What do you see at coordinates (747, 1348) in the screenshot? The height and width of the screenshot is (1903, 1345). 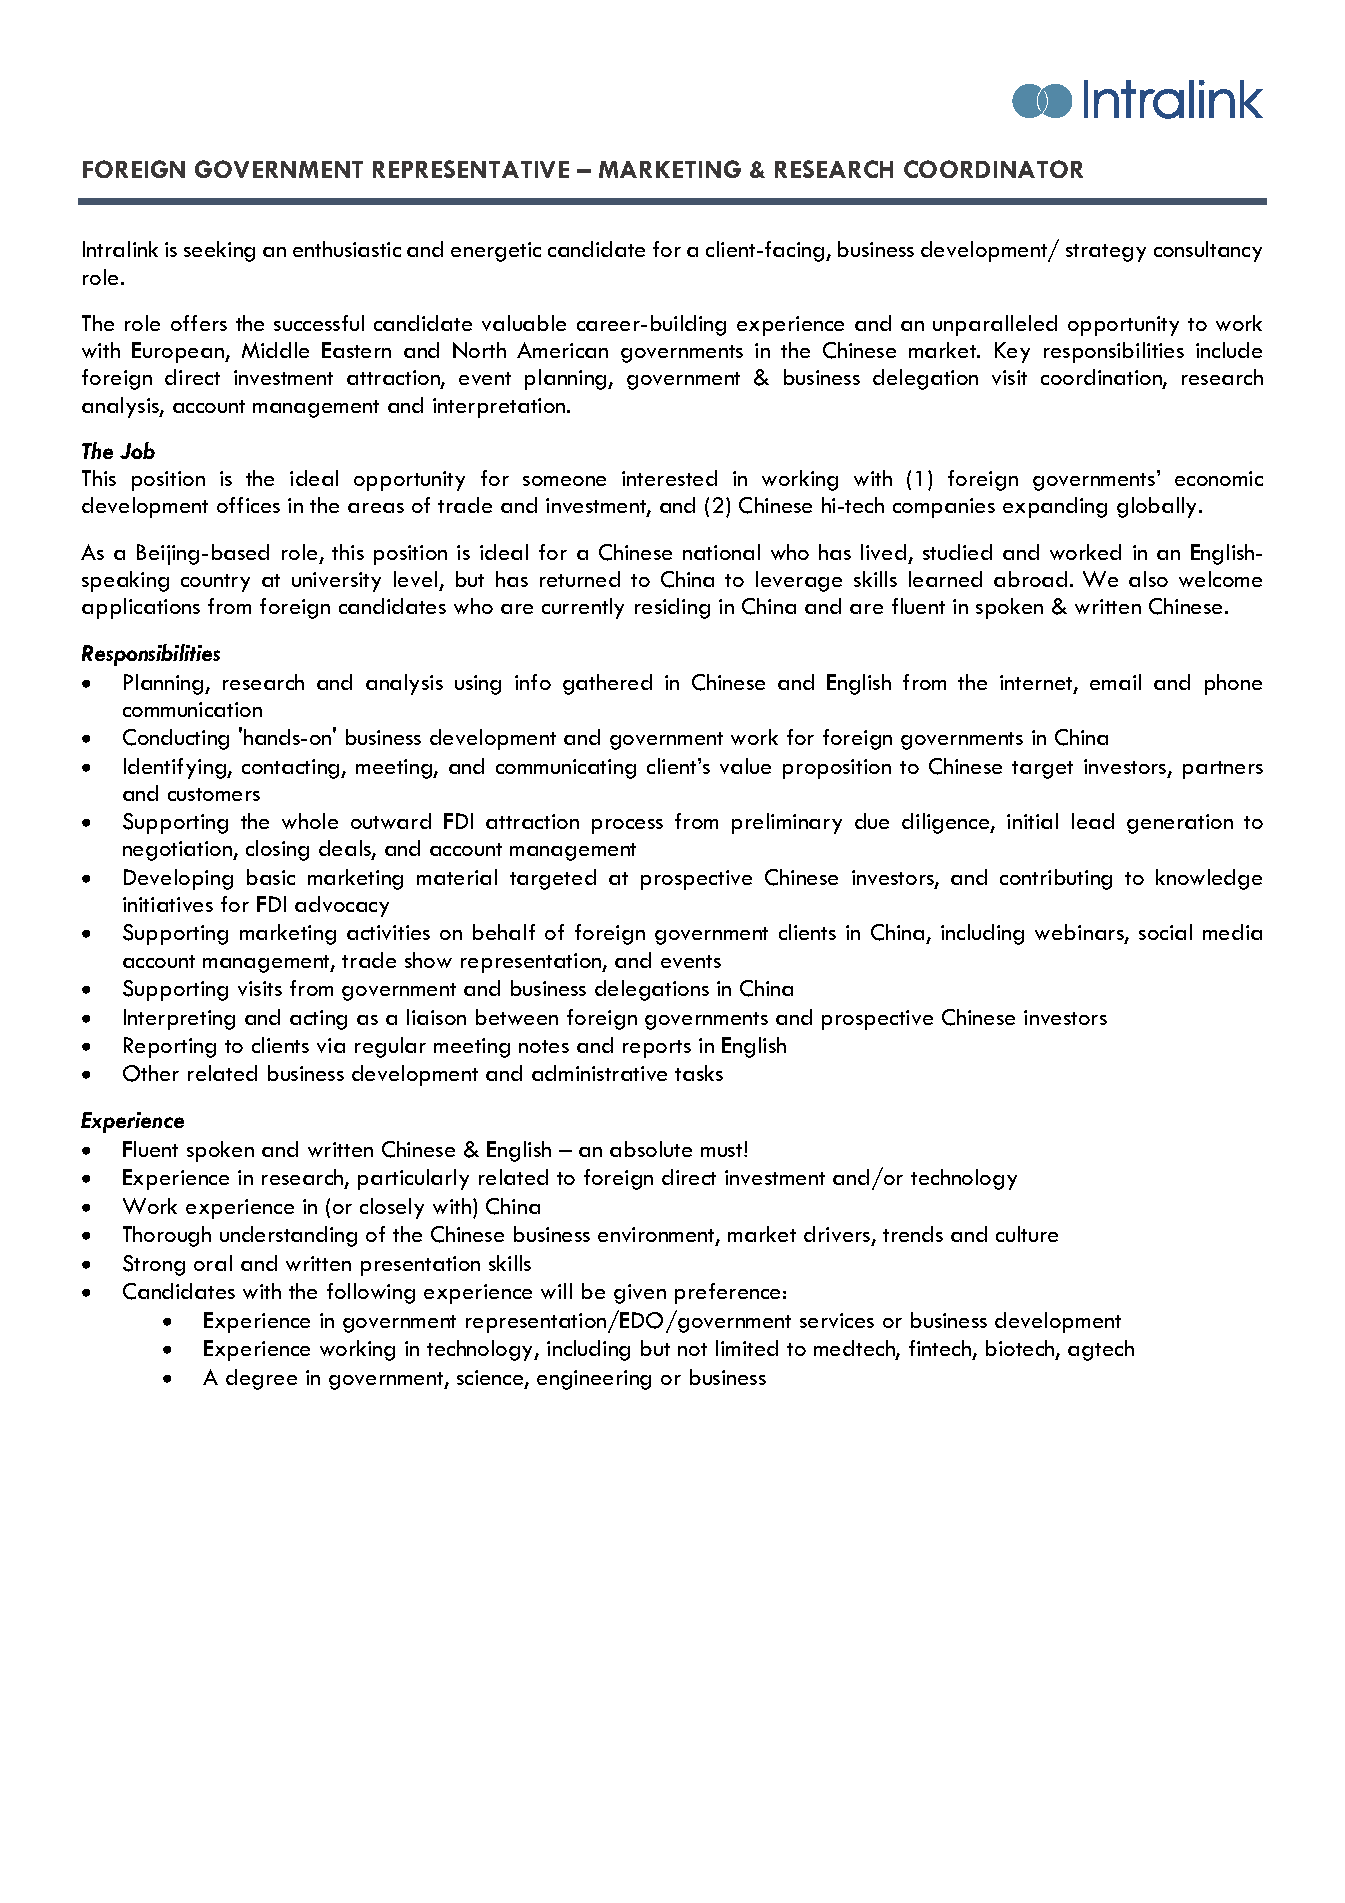 I see `limited` at bounding box center [747, 1348].
